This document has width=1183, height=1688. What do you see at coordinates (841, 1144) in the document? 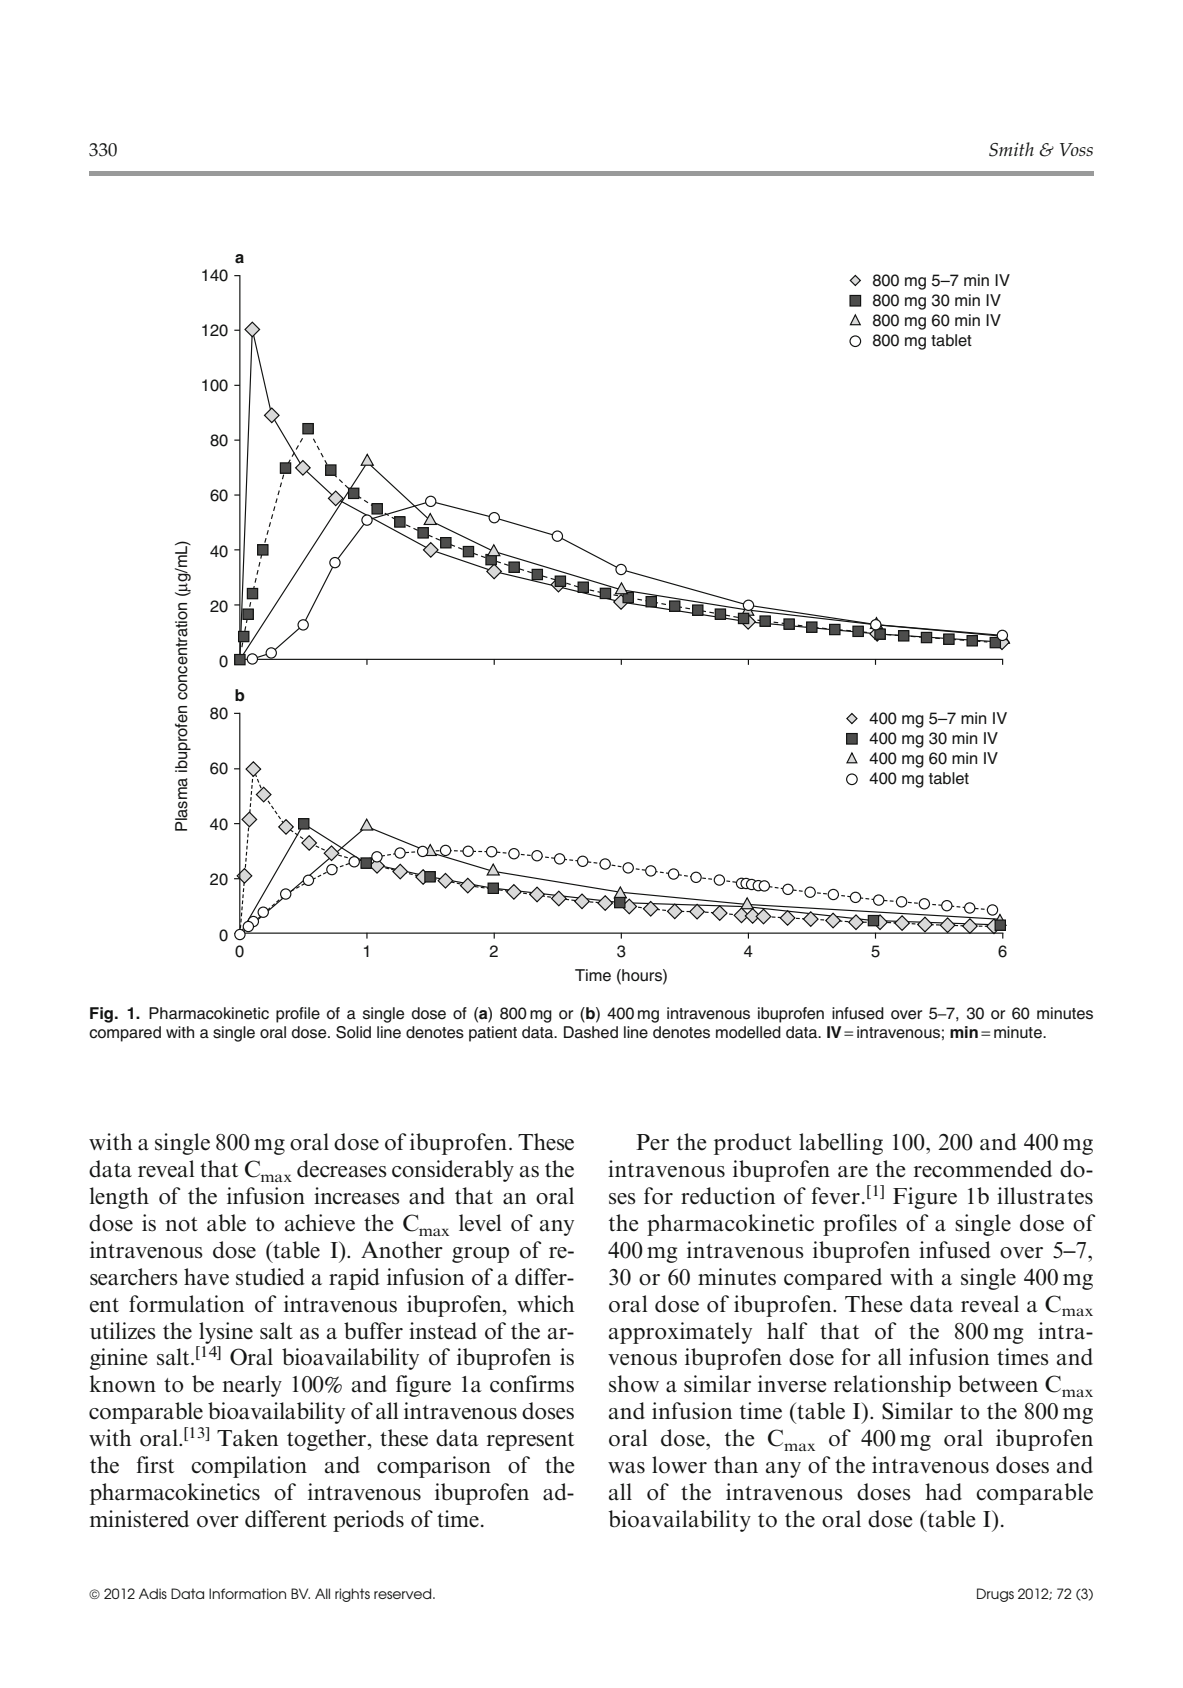
I see `labelling` at bounding box center [841, 1144].
